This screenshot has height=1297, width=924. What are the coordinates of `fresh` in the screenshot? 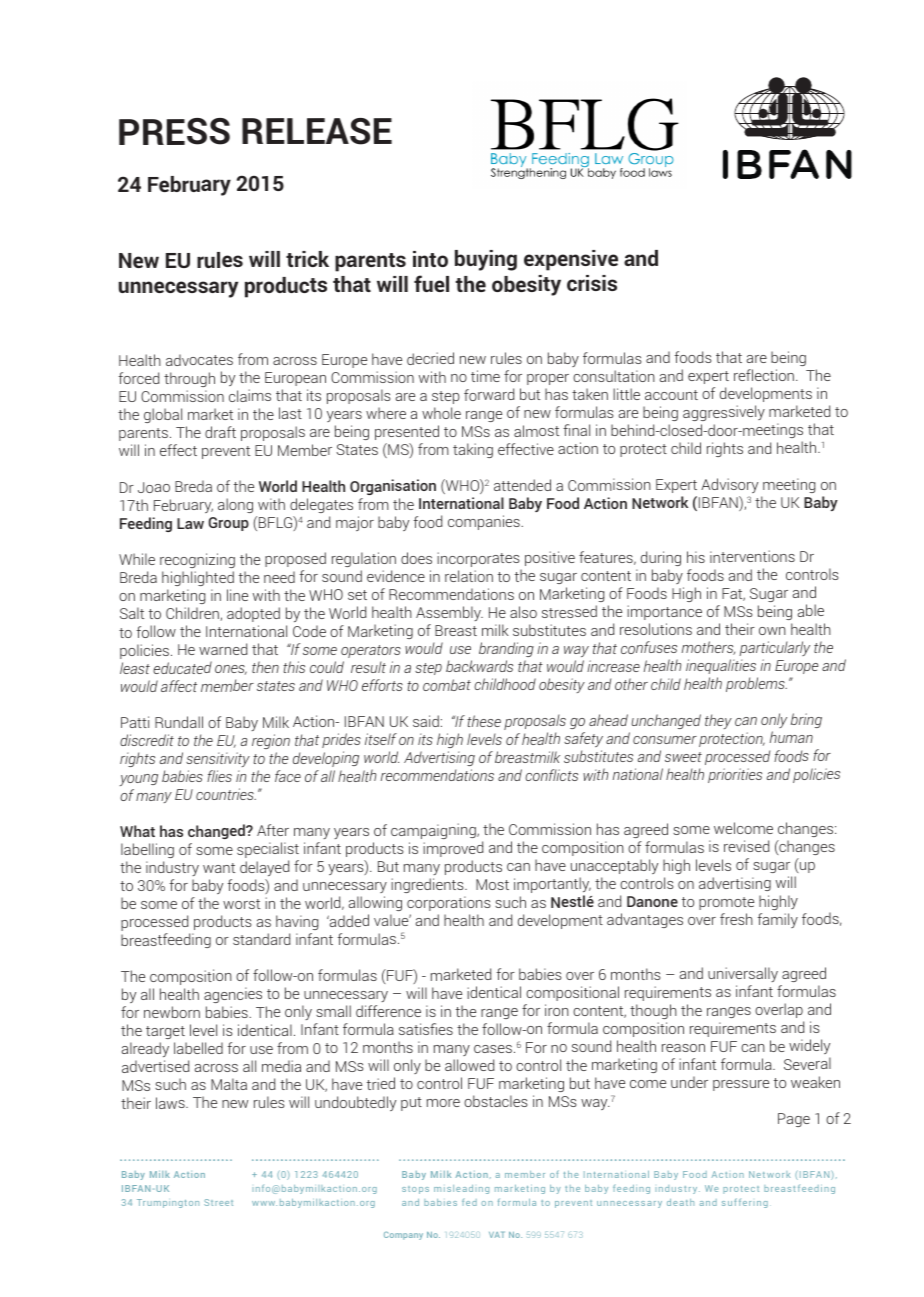 It's located at (736, 919).
